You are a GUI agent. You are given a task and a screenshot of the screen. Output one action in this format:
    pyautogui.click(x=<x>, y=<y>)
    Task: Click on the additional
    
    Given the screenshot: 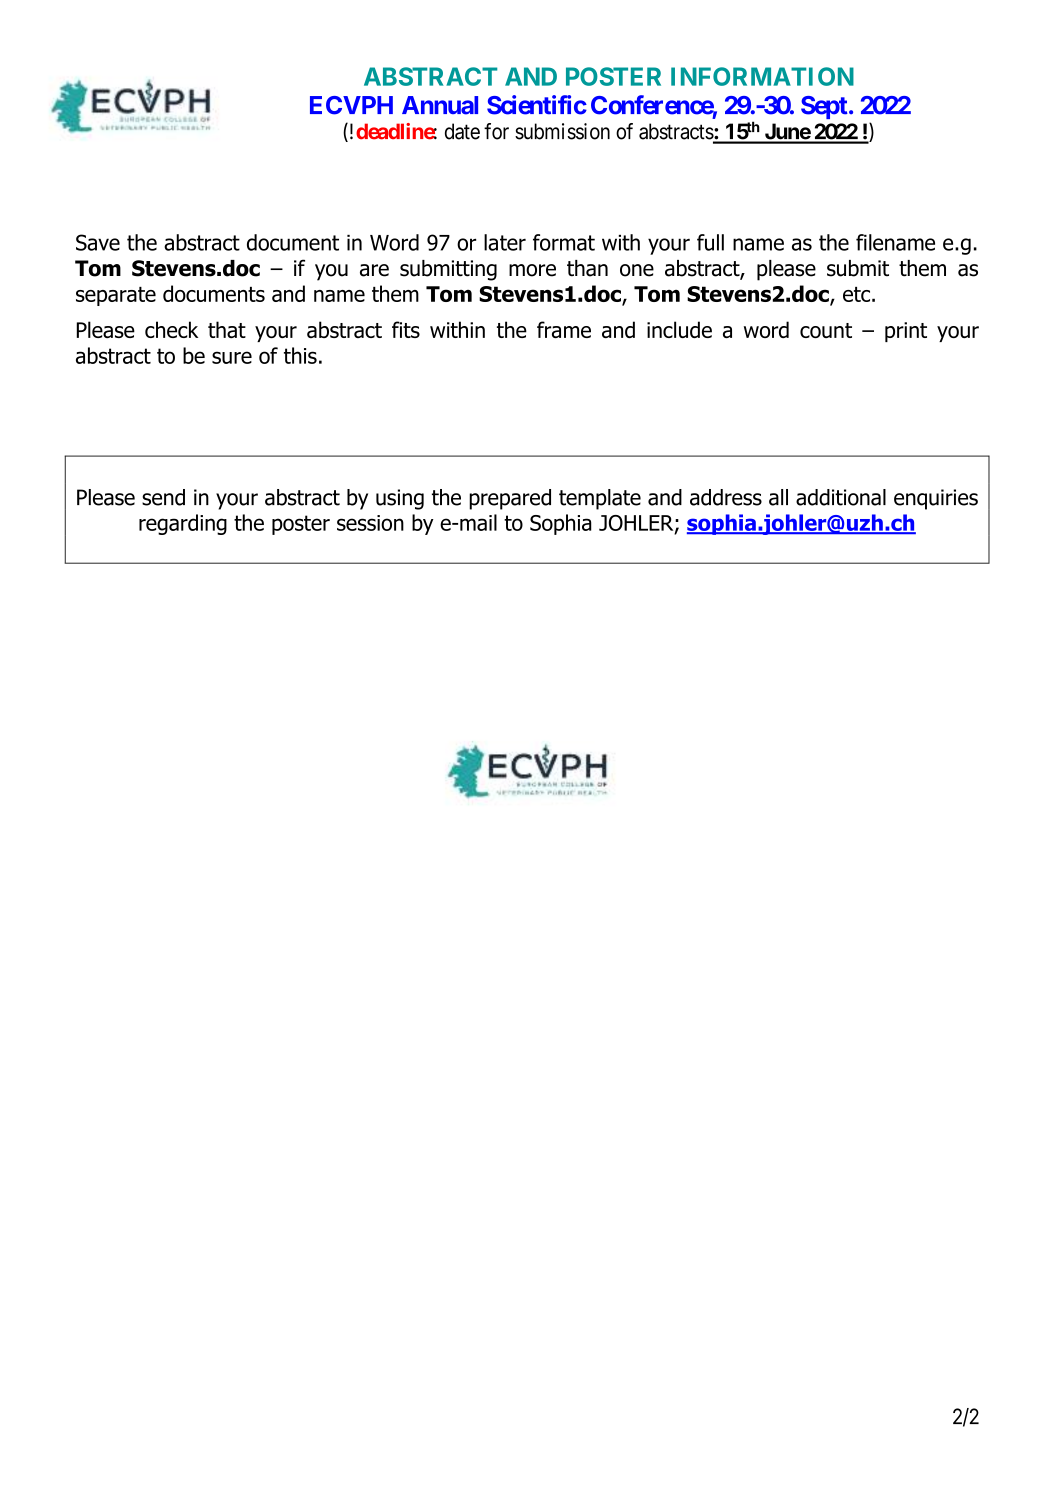 What is the action you would take?
    pyautogui.click(x=841, y=497)
